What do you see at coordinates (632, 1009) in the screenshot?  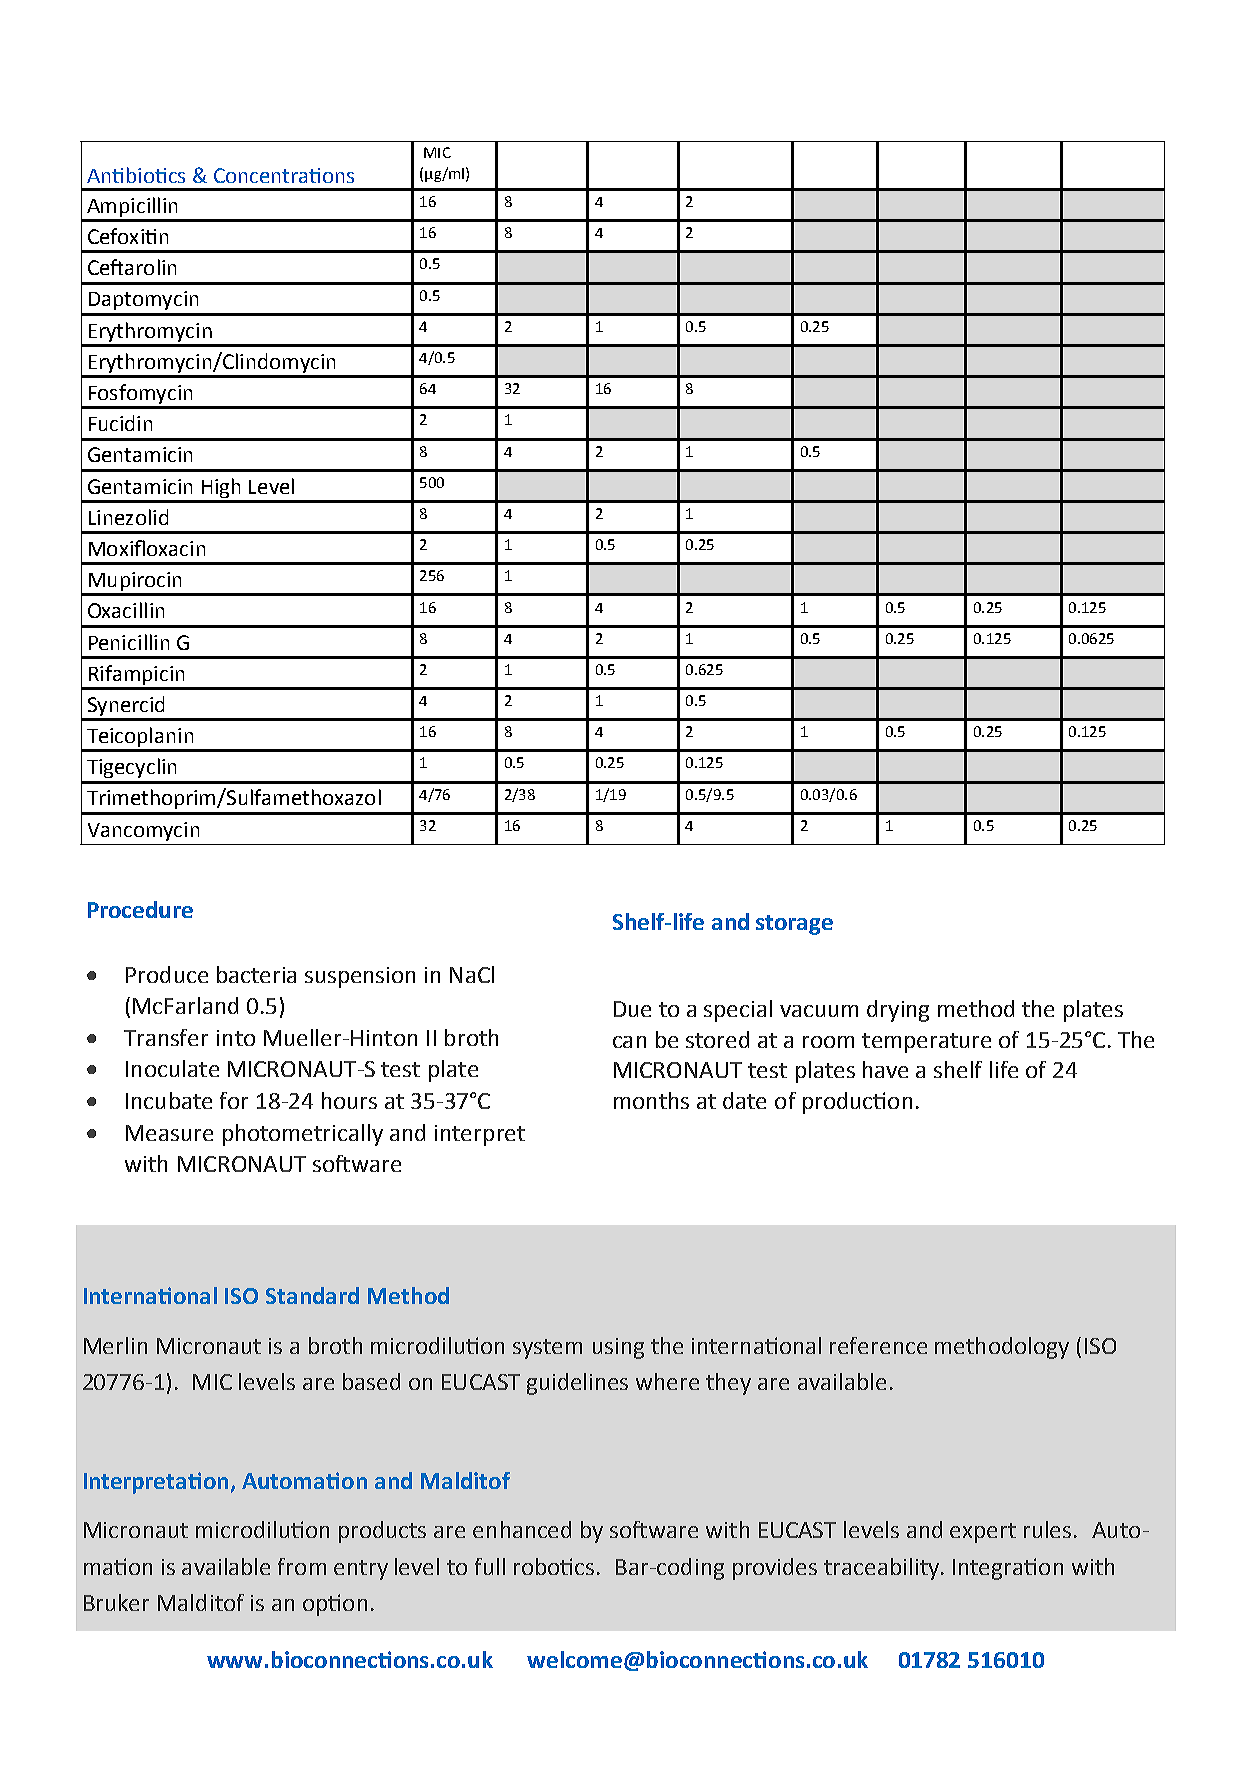 I see `Due` at bounding box center [632, 1009].
